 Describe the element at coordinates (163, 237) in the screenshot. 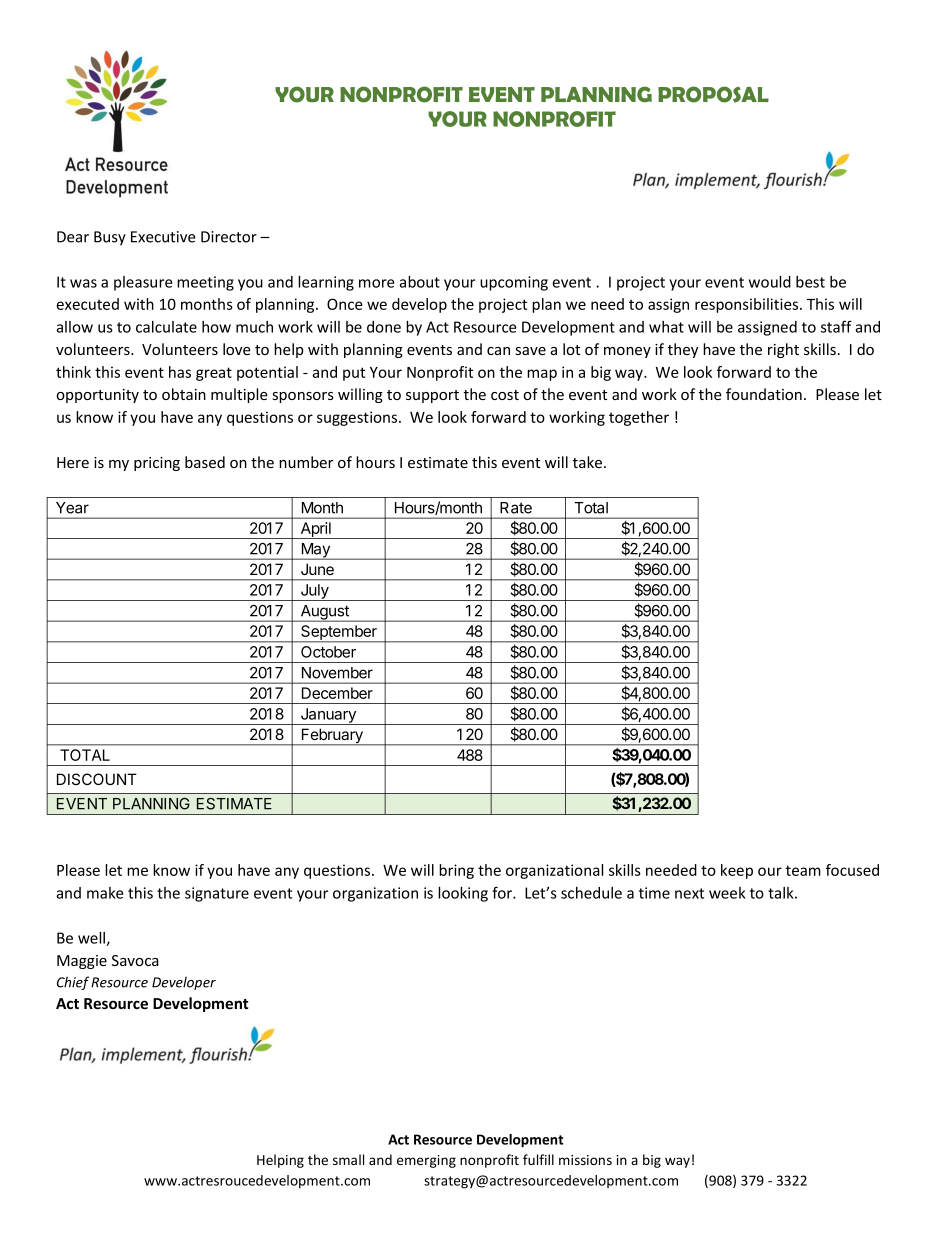

I see `Executive` at that location.
